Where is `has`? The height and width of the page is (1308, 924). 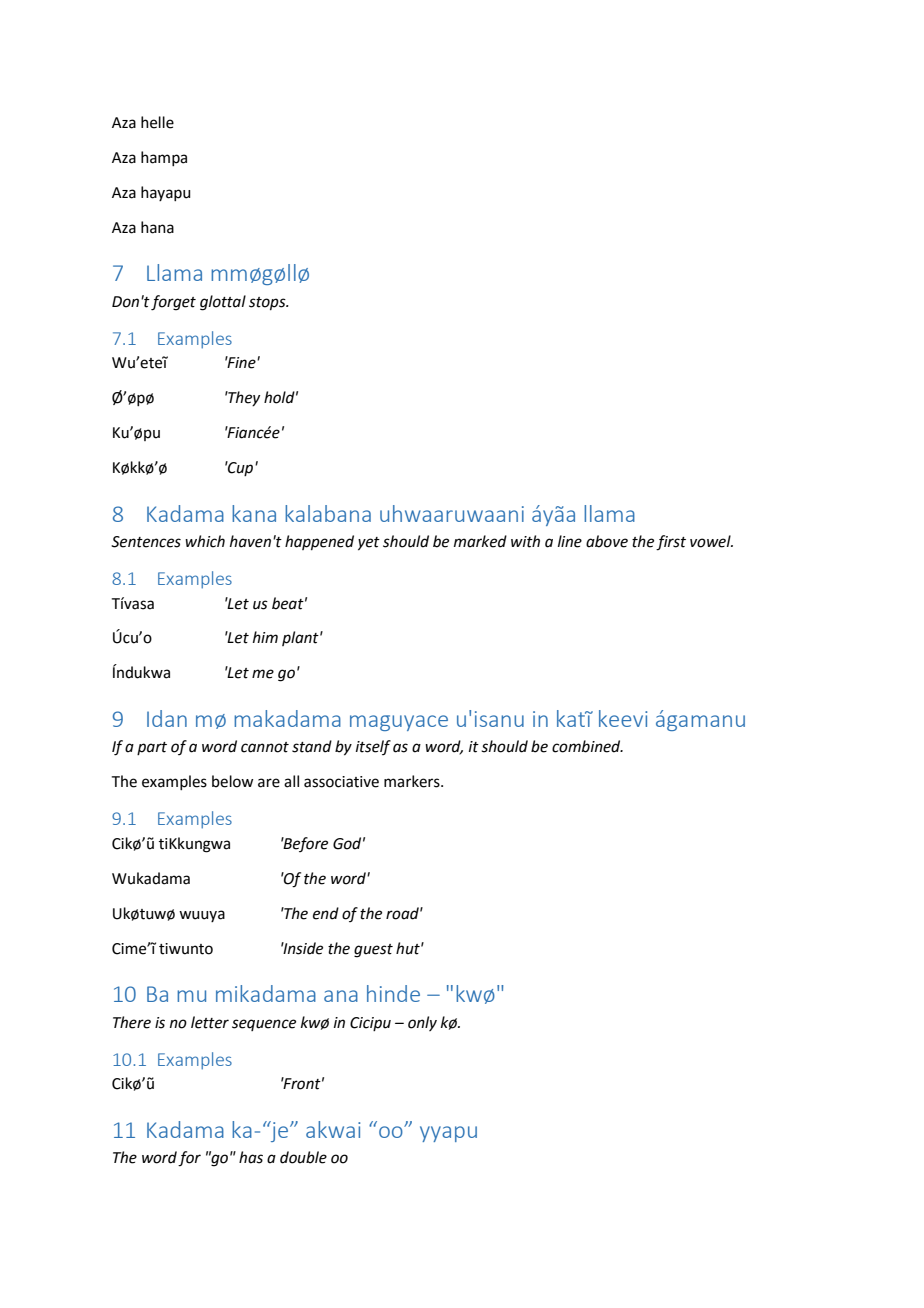
has is located at coordinates (251, 1157).
